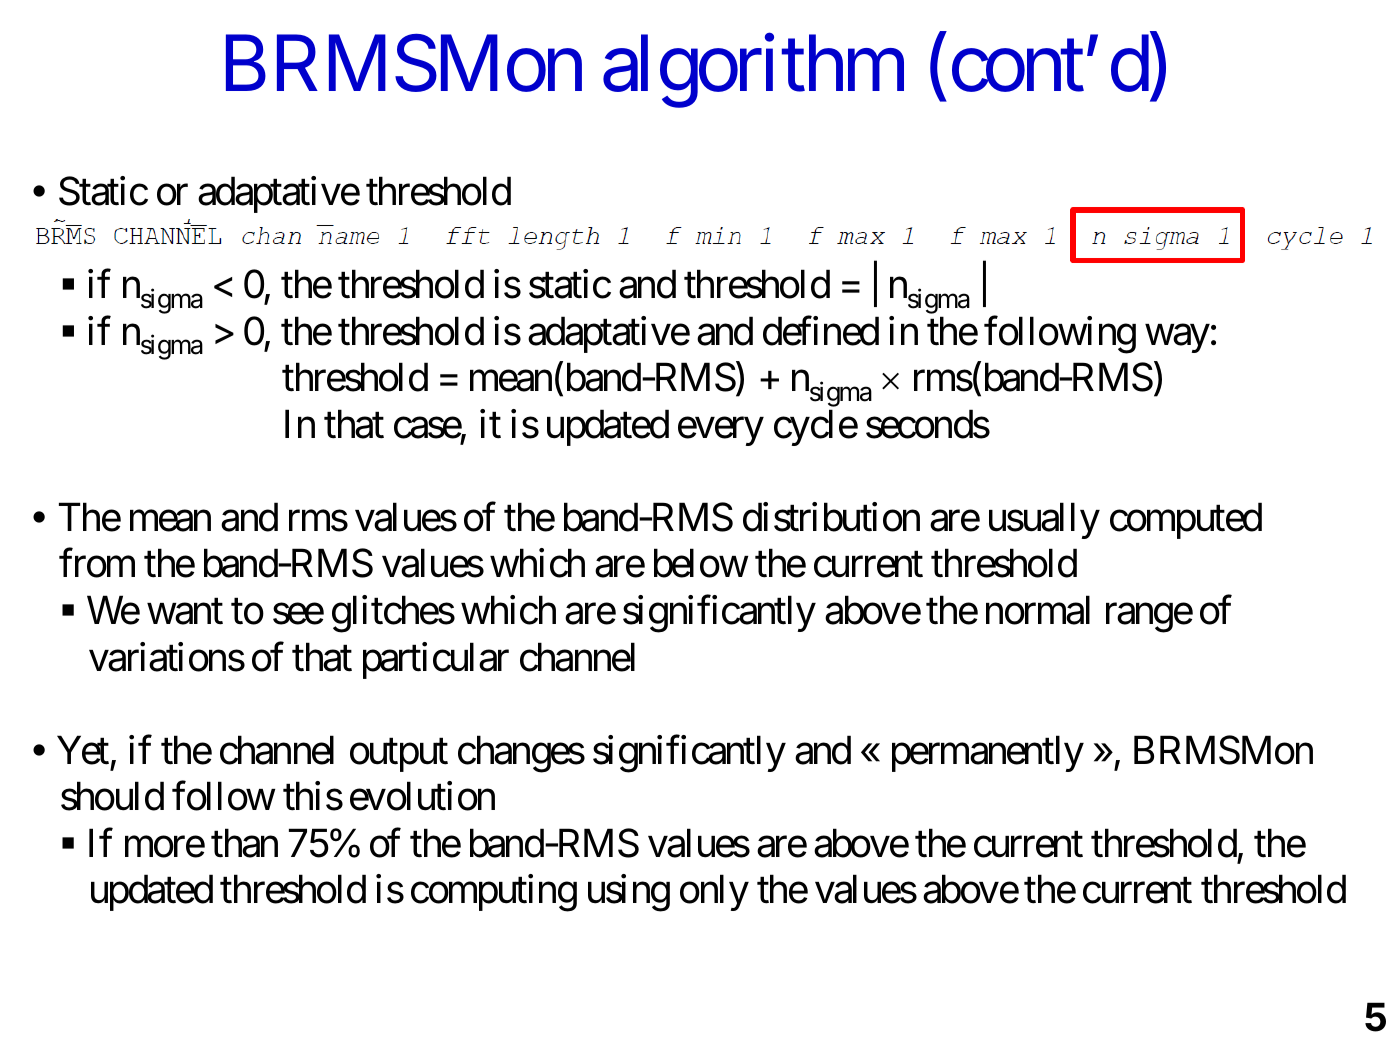 The width and height of the document is (1397, 1048). I want to click on distribution, so click(831, 517).
